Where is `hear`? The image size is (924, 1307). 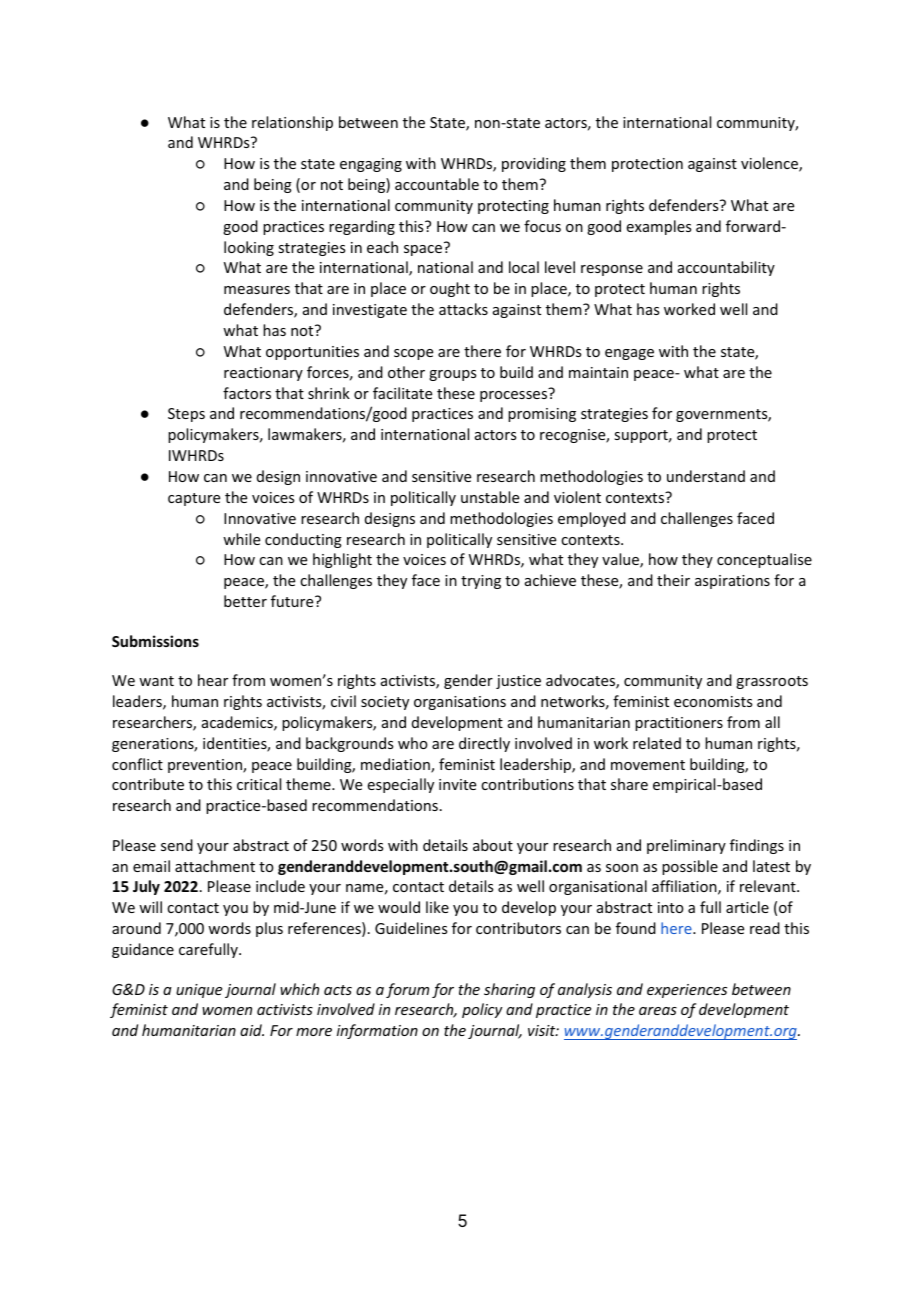 hear is located at coordinates (213, 680).
